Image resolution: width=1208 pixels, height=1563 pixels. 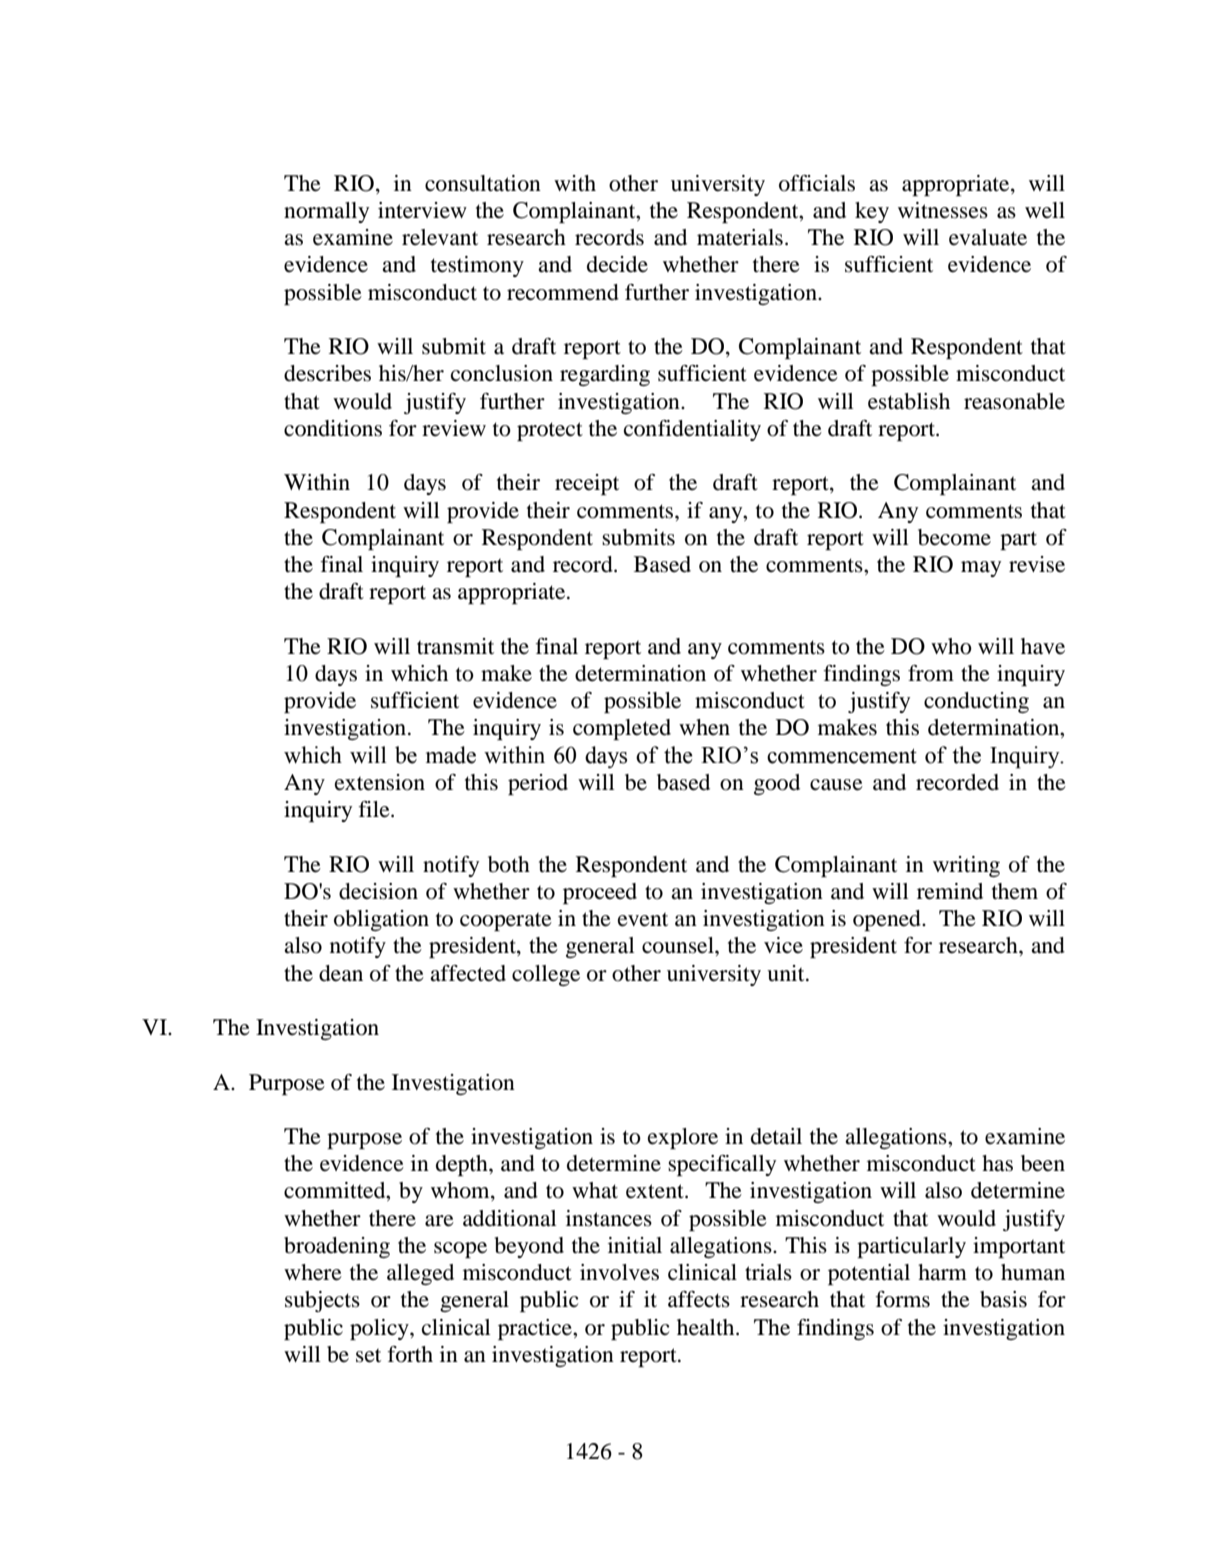 I want to click on materials, so click(x=740, y=237).
